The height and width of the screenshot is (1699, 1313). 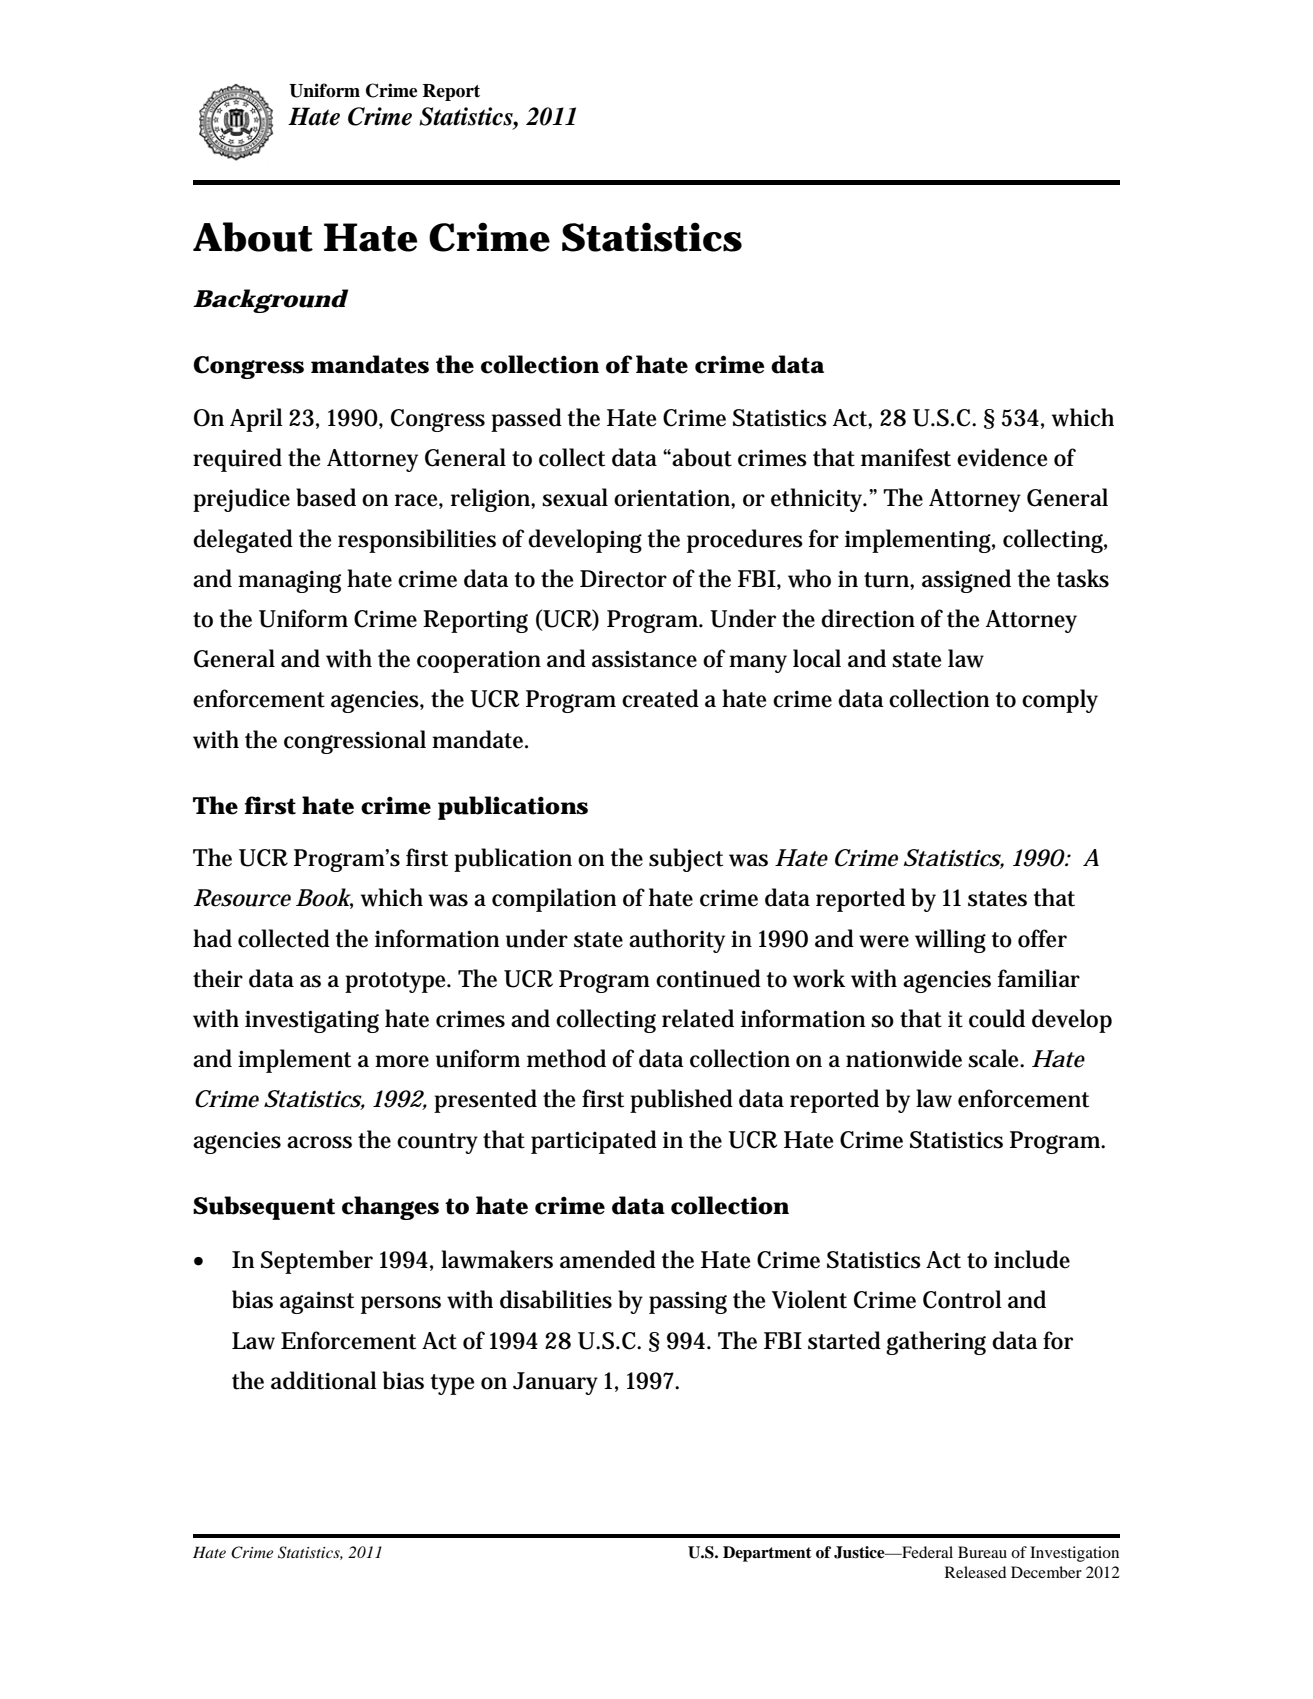 I want to click on against, so click(x=317, y=1302).
